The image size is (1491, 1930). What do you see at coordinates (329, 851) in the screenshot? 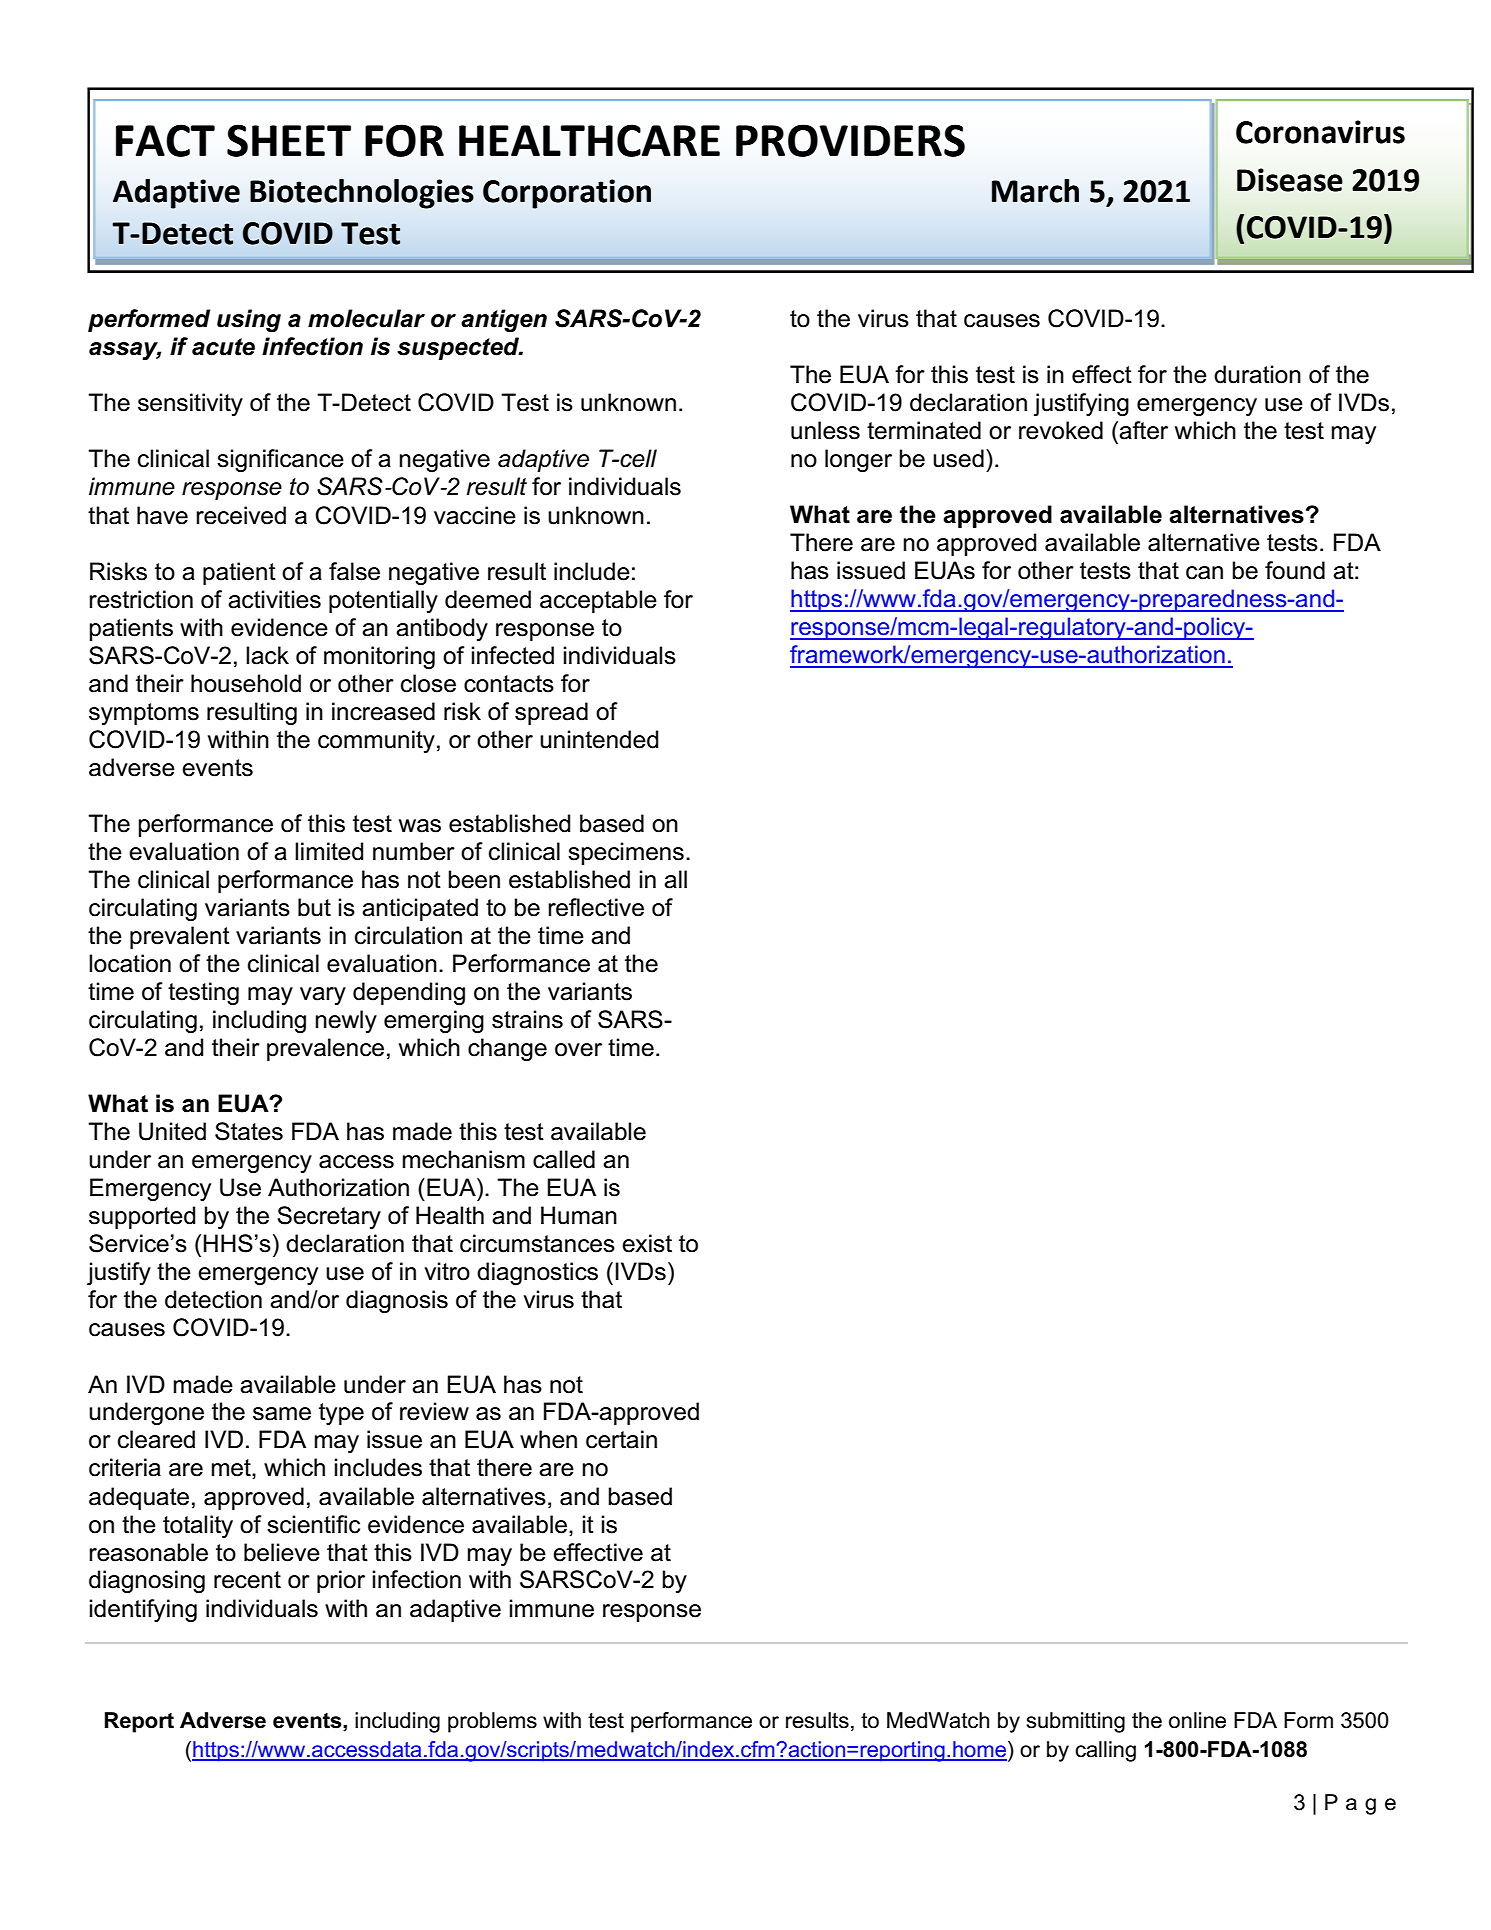
I see `limited` at bounding box center [329, 851].
